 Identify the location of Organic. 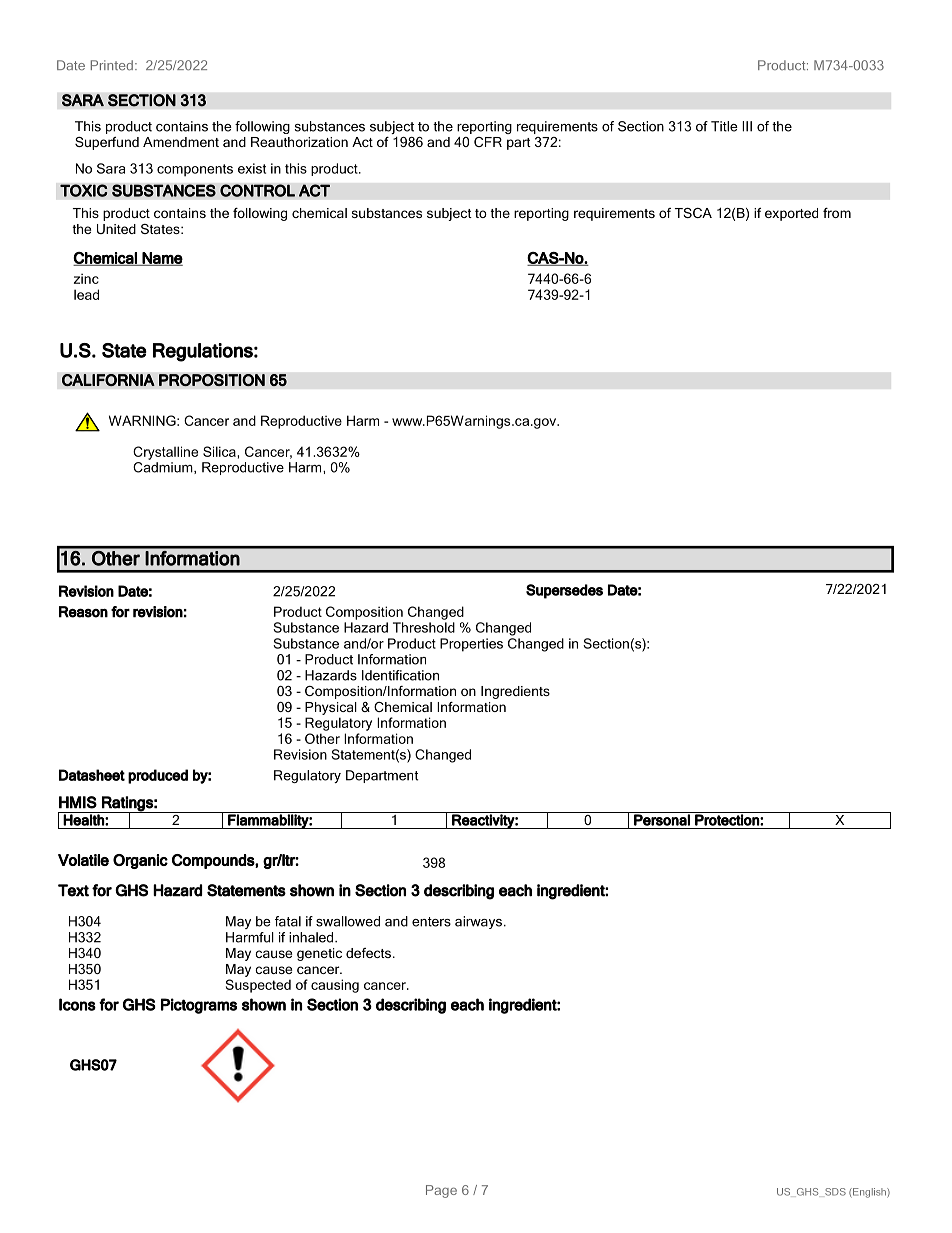
(140, 861).
